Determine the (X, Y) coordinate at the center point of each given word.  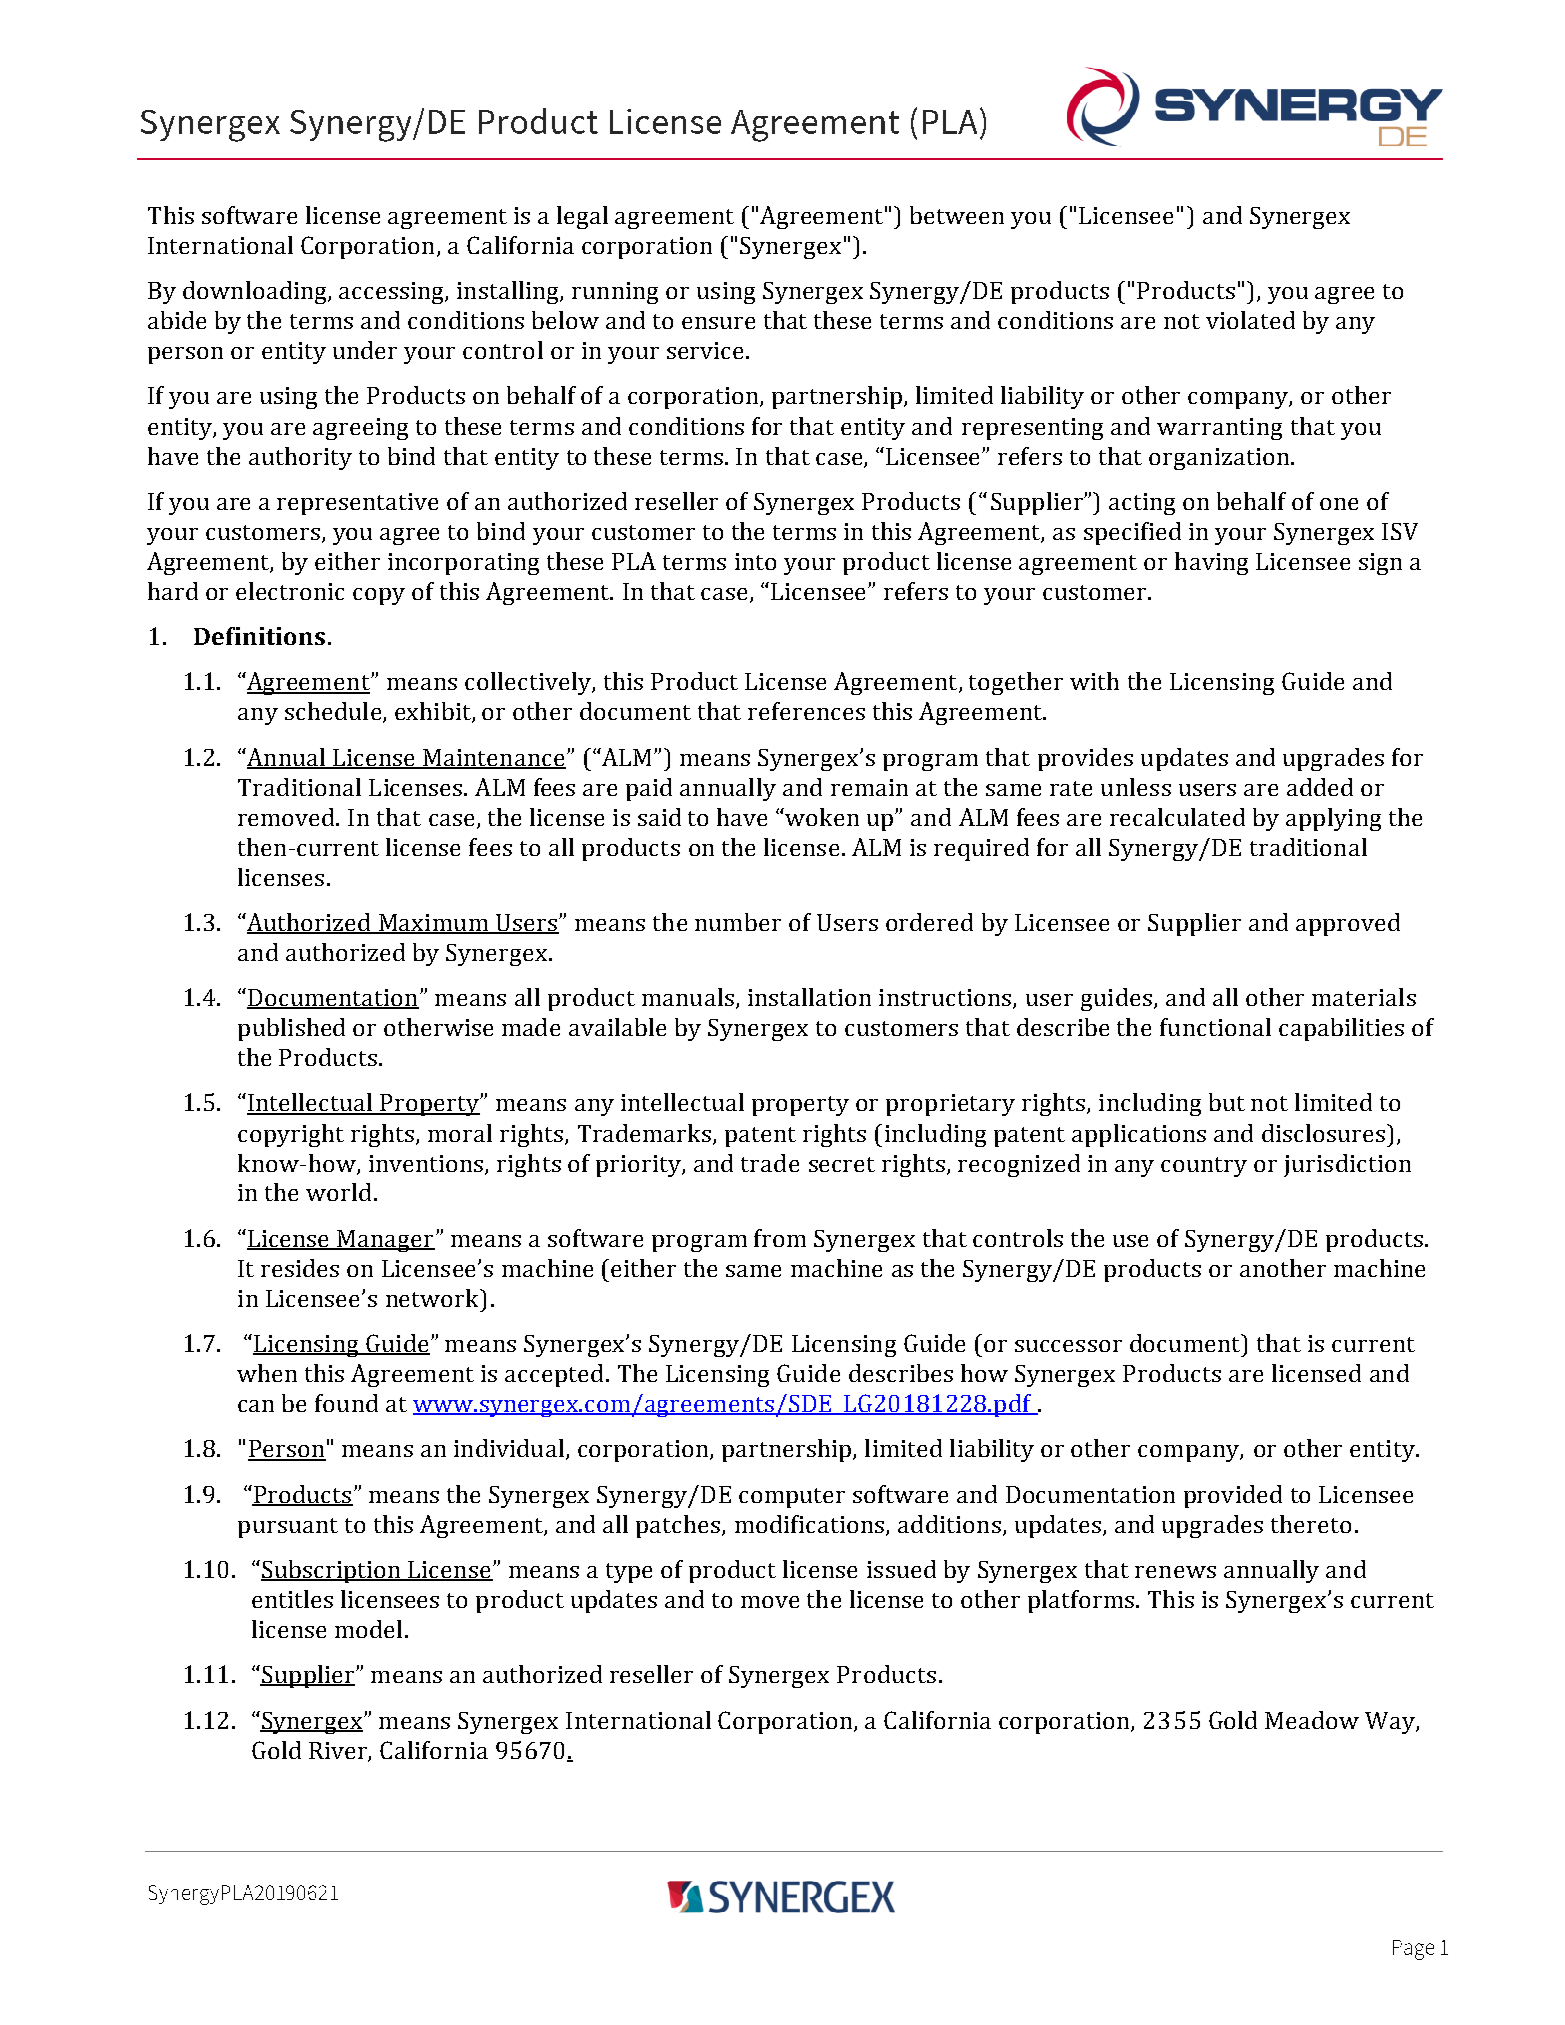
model (368, 1629)
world (338, 1192)
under (365, 350)
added (1320, 787)
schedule (334, 712)
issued (901, 1569)
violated (1250, 320)
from (780, 1238)
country (1204, 1167)
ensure (718, 323)
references (806, 711)
